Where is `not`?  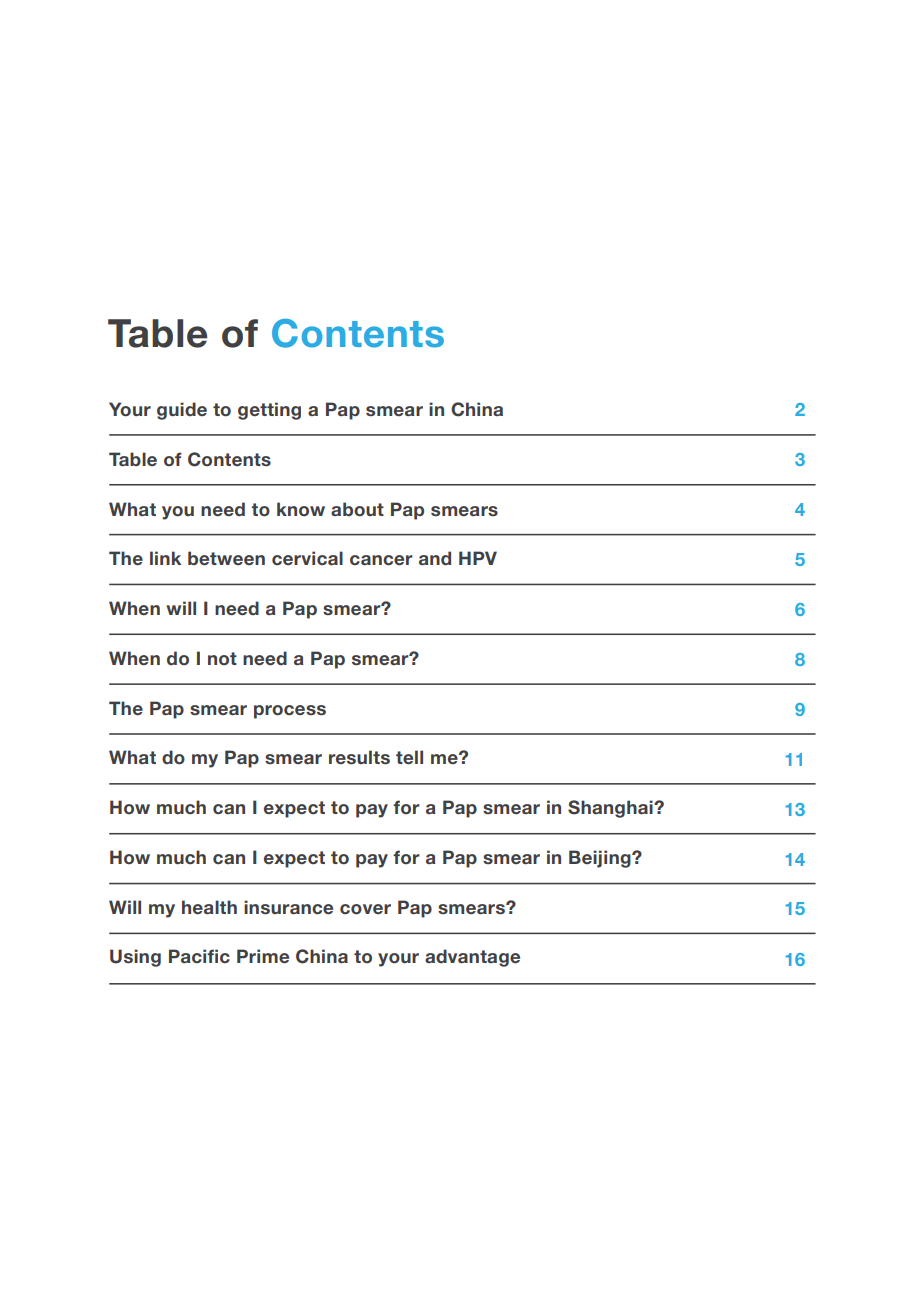 not is located at coordinates (222, 658).
